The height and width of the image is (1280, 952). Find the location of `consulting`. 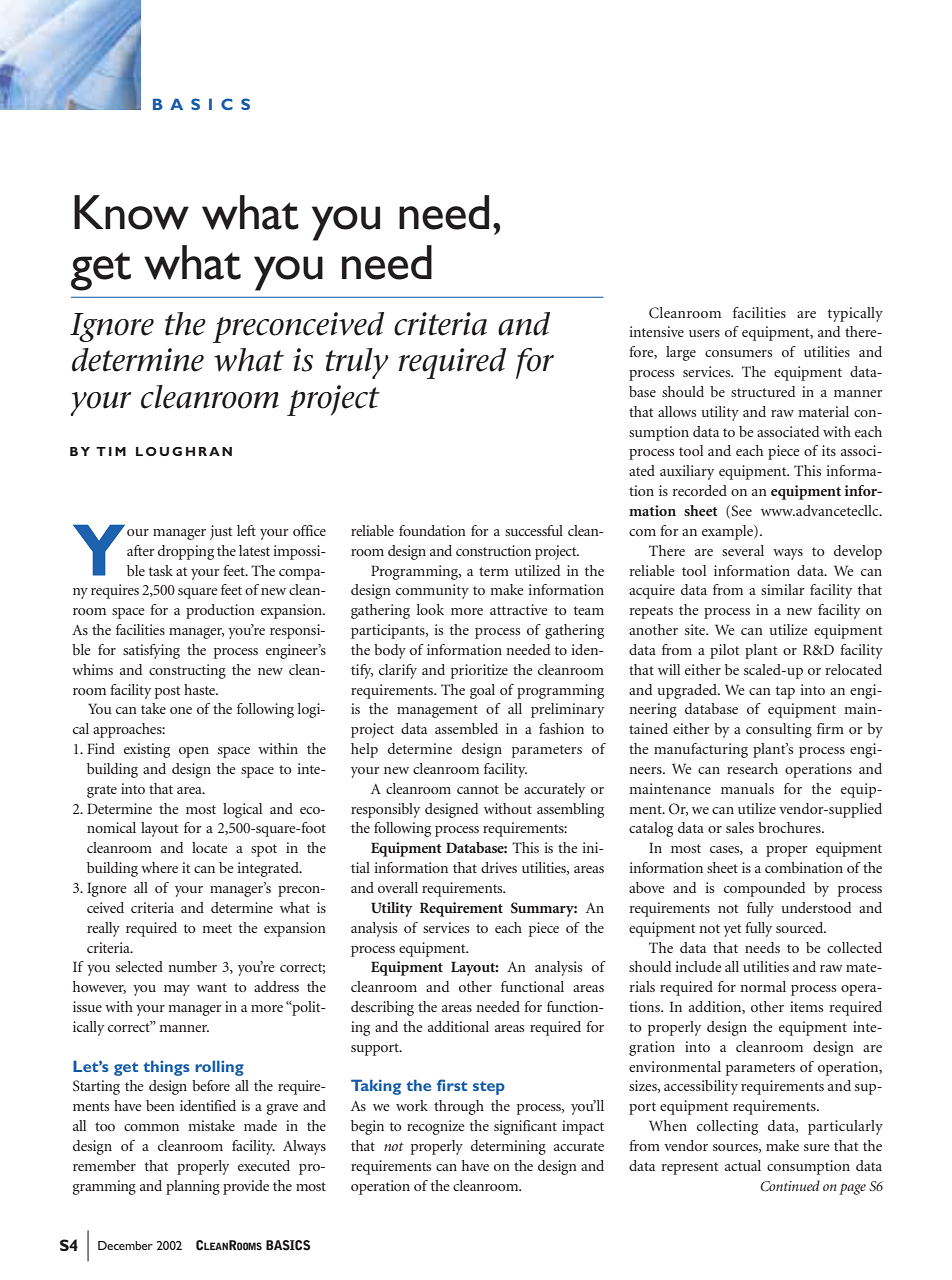

consulting is located at coordinates (779, 730).
